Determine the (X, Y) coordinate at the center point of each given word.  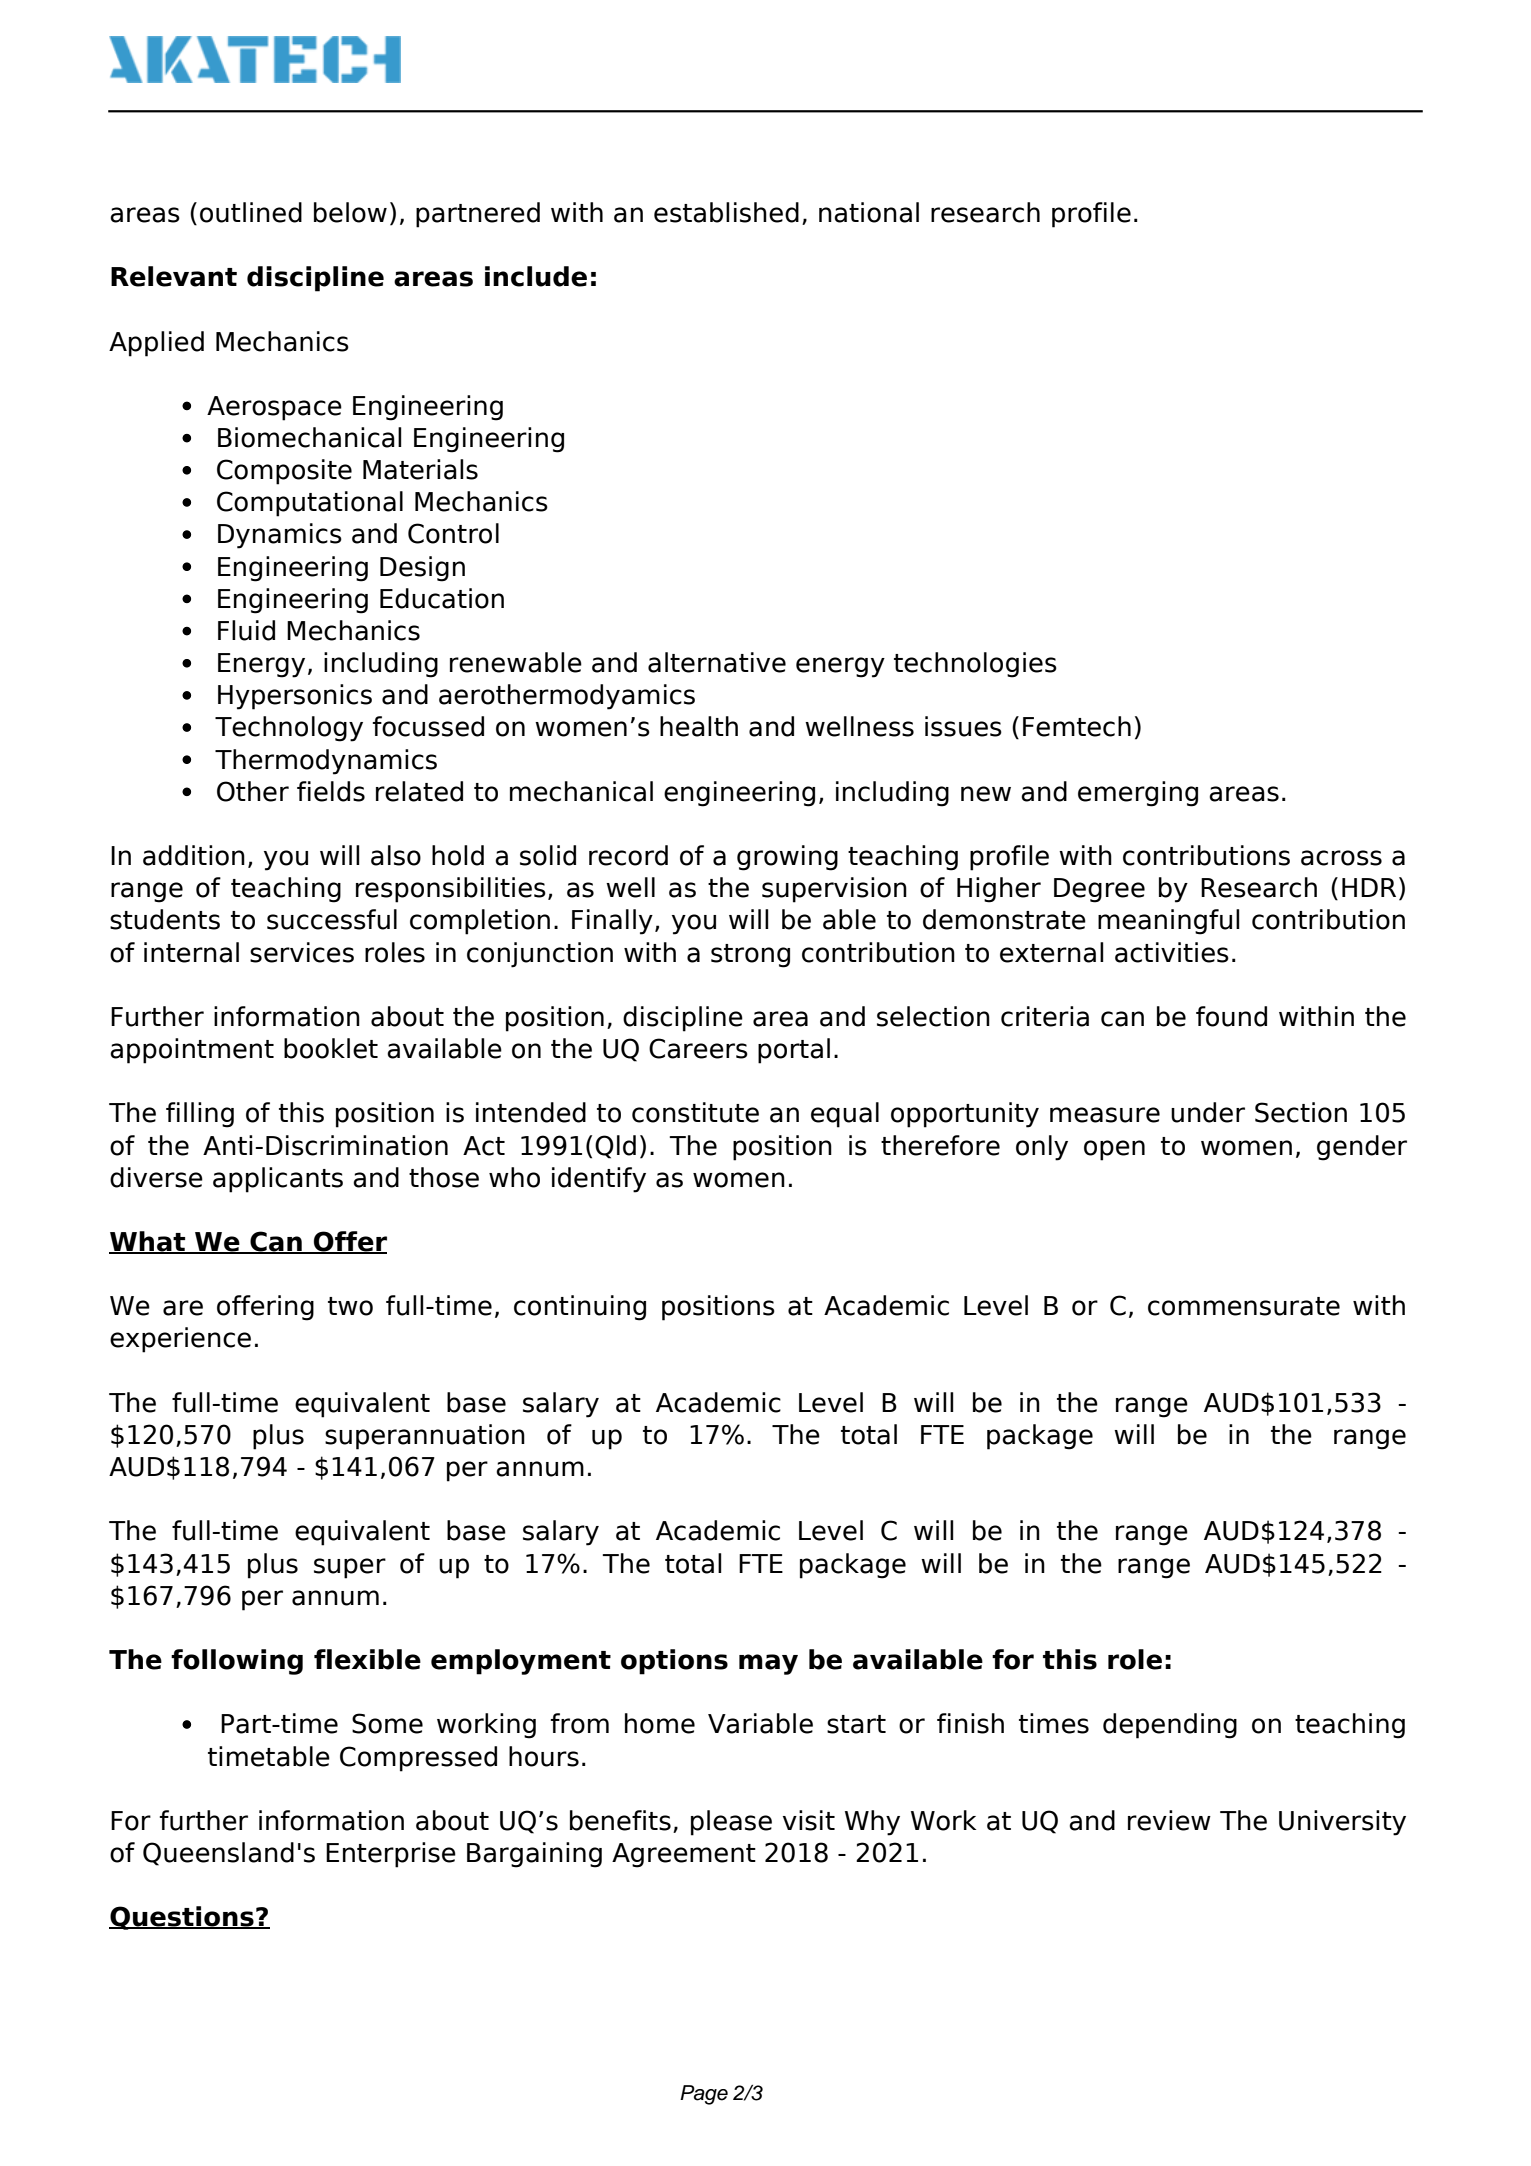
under (1208, 1112)
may (768, 1664)
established (726, 212)
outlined (251, 212)
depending (1170, 1726)
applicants (278, 1180)
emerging (1138, 794)
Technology (289, 729)
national (869, 212)
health (699, 726)
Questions (182, 1918)
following (237, 1662)
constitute (695, 1112)
